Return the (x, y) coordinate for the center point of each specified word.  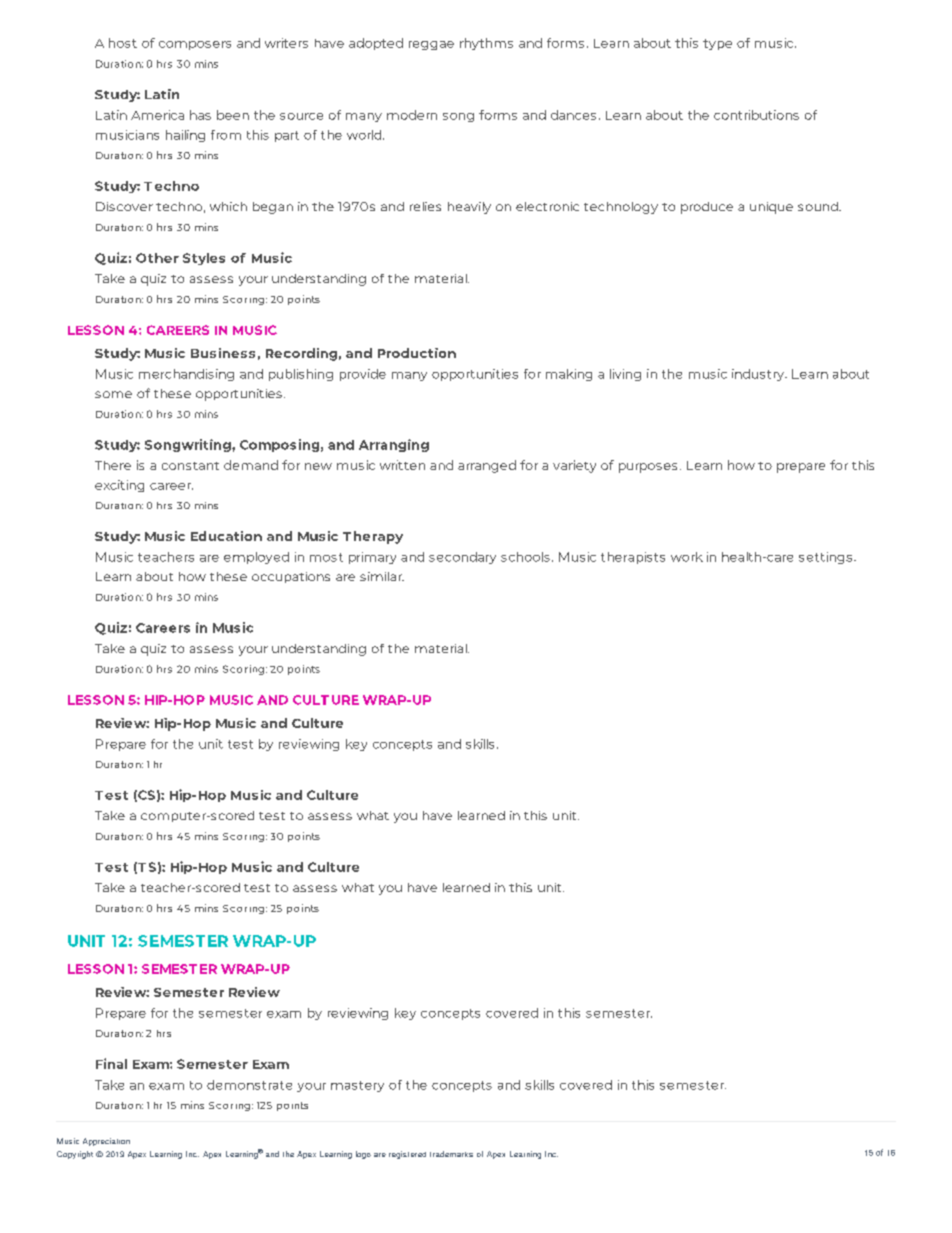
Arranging (394, 445)
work (687, 557)
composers (195, 45)
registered (407, 1155)
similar (382, 576)
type (717, 44)
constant (190, 466)
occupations (291, 577)
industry (759, 375)
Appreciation (106, 1142)
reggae (431, 45)
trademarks (451, 1154)
